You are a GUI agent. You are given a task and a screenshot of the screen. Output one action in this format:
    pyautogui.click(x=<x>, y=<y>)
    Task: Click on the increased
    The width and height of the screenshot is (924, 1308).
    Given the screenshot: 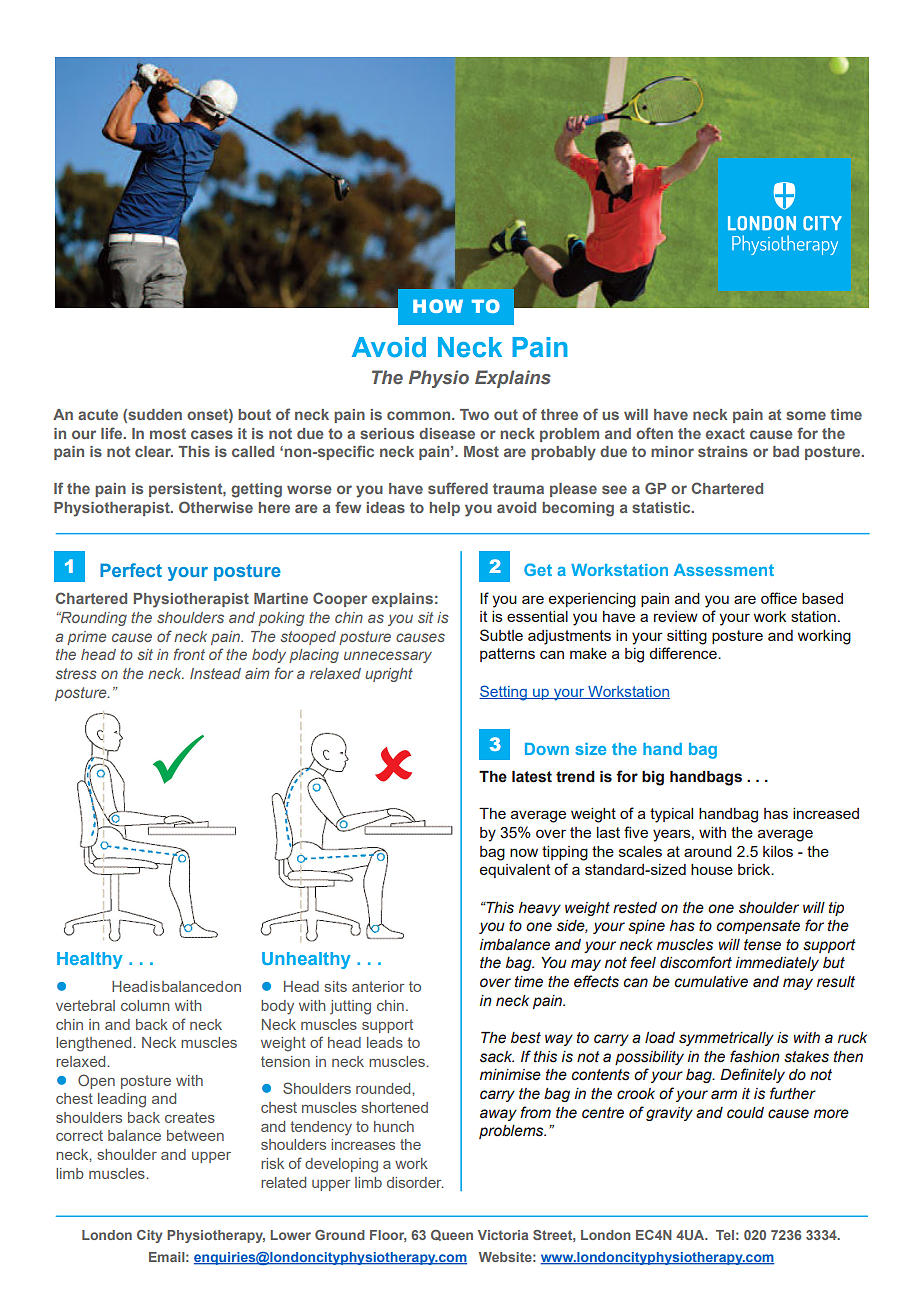 What is the action you would take?
    pyautogui.click(x=826, y=813)
